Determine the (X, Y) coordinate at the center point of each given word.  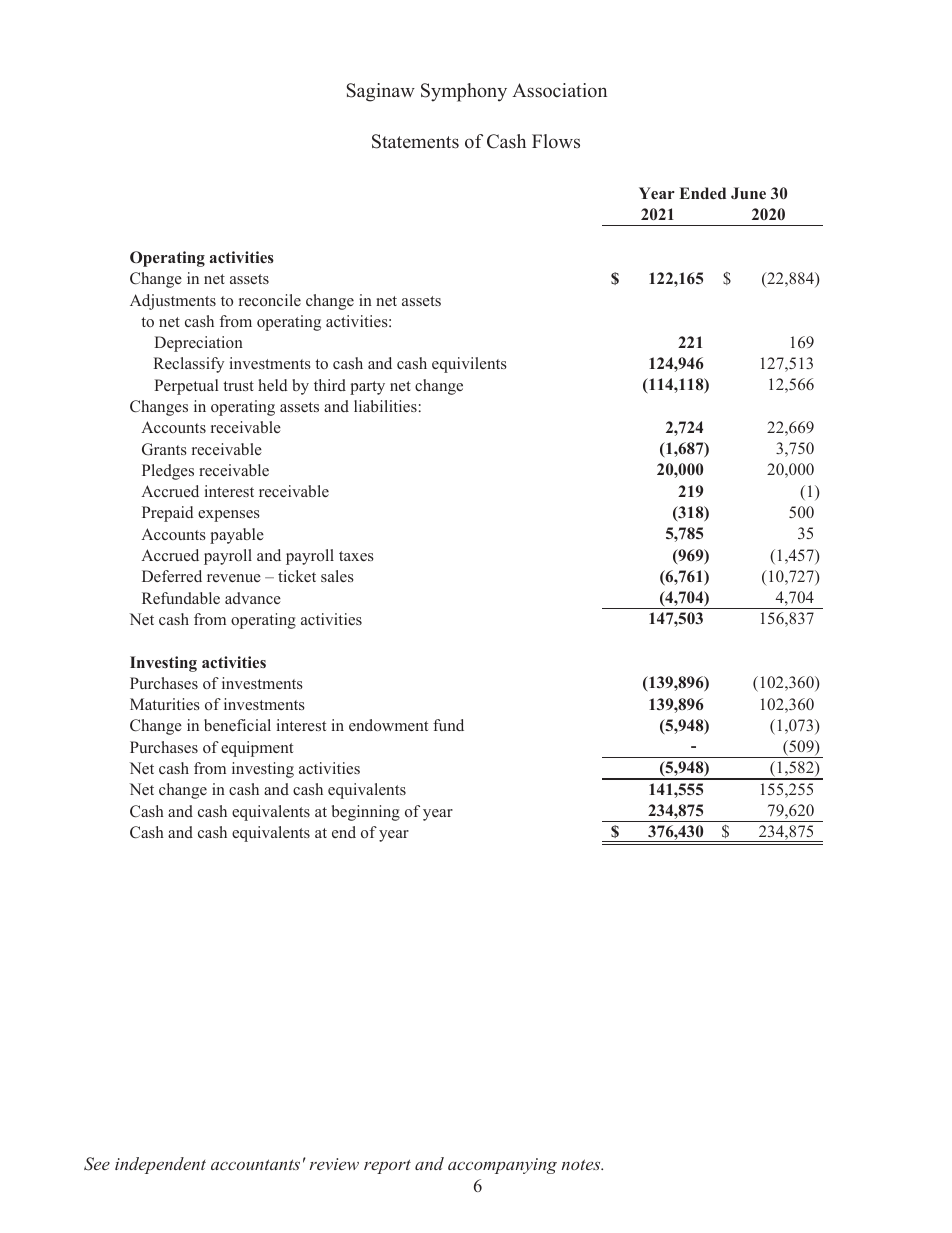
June (748, 193)
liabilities (385, 406)
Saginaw (381, 92)
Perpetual (186, 387)
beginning (366, 813)
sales (337, 576)
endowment (388, 725)
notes (582, 1164)
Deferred (172, 576)
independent (160, 1165)
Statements (415, 141)
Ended (703, 193)
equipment (257, 749)
